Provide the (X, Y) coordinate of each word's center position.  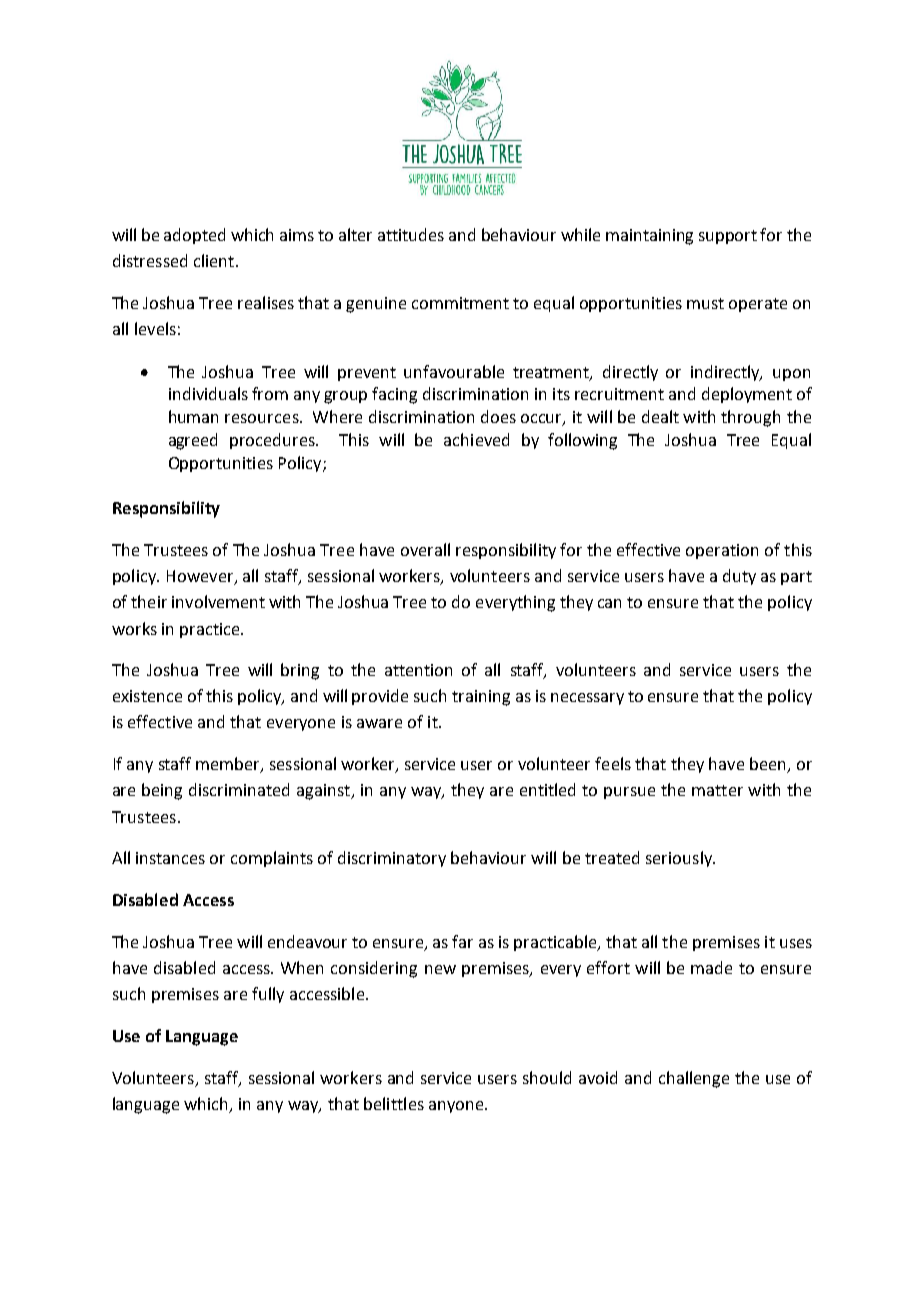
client (215, 260)
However (201, 577)
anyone (457, 1107)
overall (425, 549)
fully (268, 995)
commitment (460, 303)
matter (717, 790)
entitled (547, 789)
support (728, 237)
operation (722, 551)
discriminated (239, 789)
